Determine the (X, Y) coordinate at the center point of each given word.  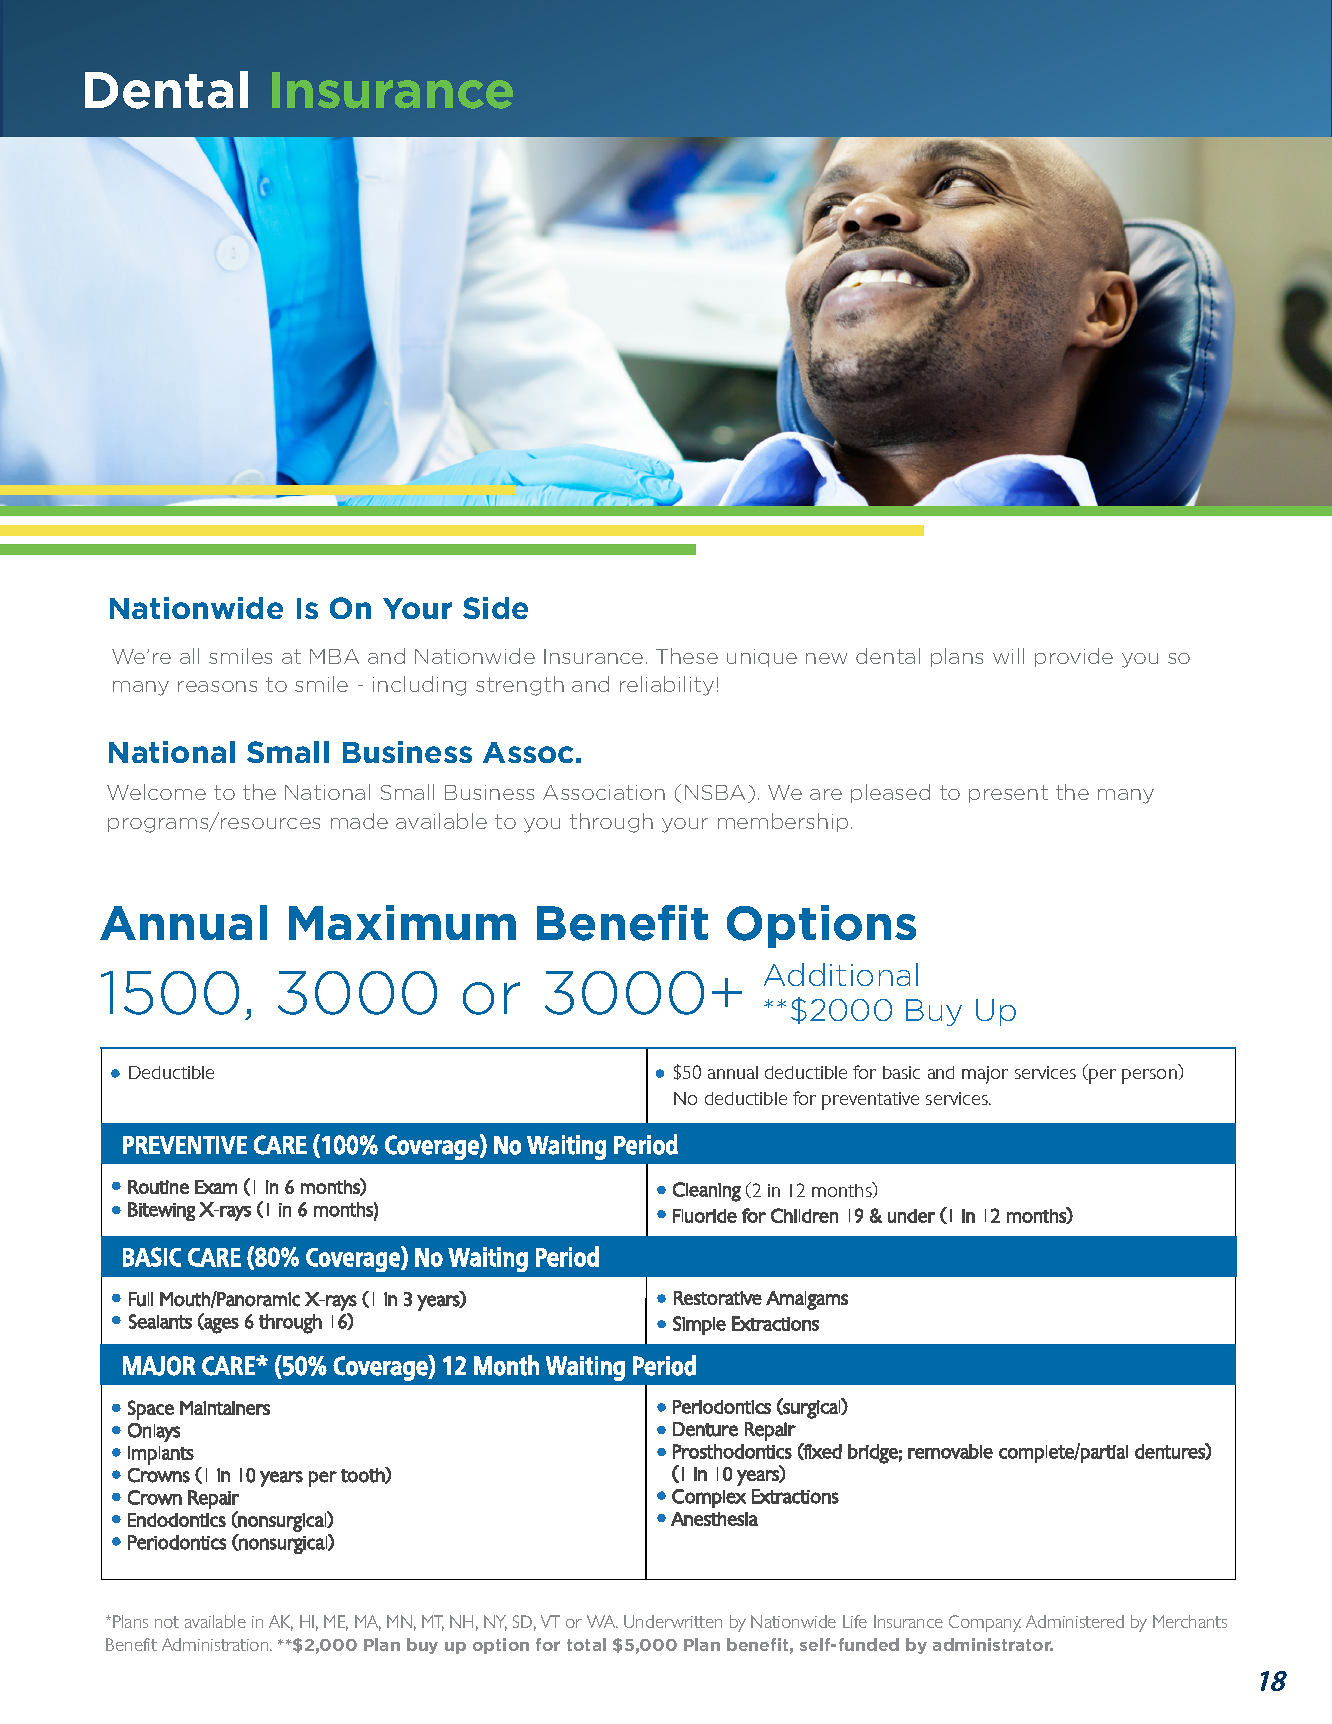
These (687, 656)
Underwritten (673, 1621)
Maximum (402, 922)
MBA (334, 656)
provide (1074, 657)
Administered (1075, 1621)
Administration (216, 1644)
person (1149, 1076)
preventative (870, 1101)
